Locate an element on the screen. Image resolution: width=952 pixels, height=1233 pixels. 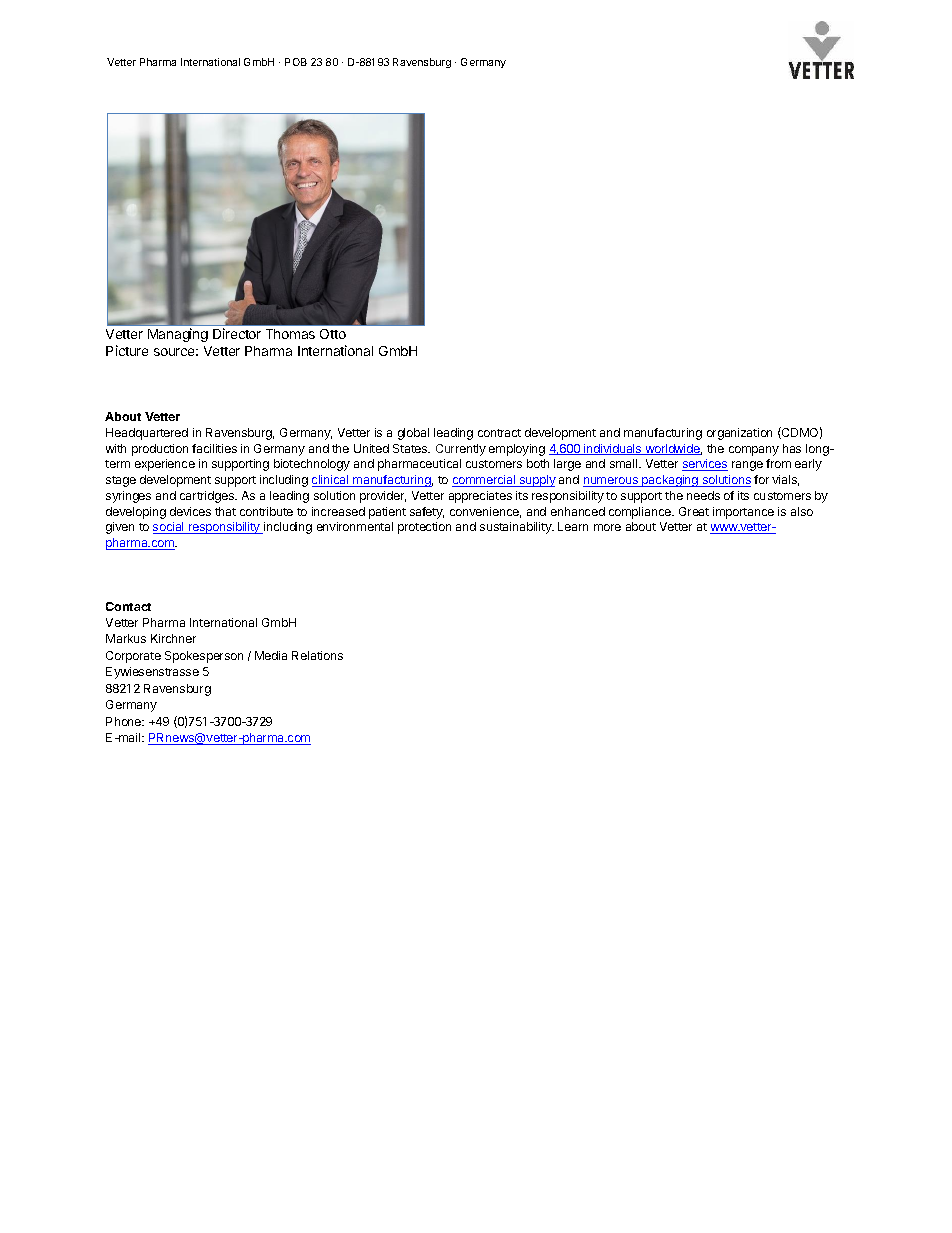
Media is located at coordinates (271, 655).
